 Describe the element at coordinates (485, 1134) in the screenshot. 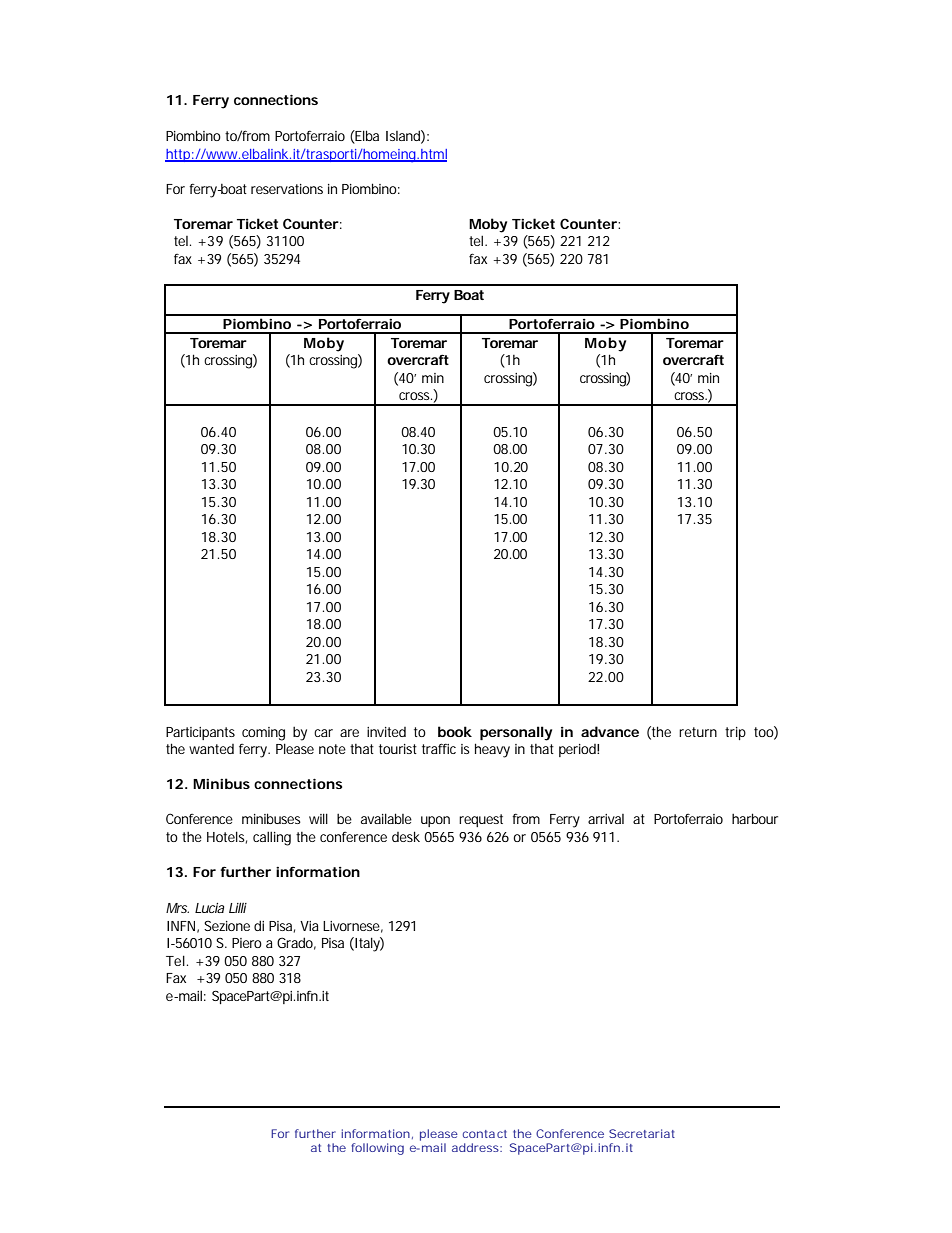

I see `contact` at that location.
